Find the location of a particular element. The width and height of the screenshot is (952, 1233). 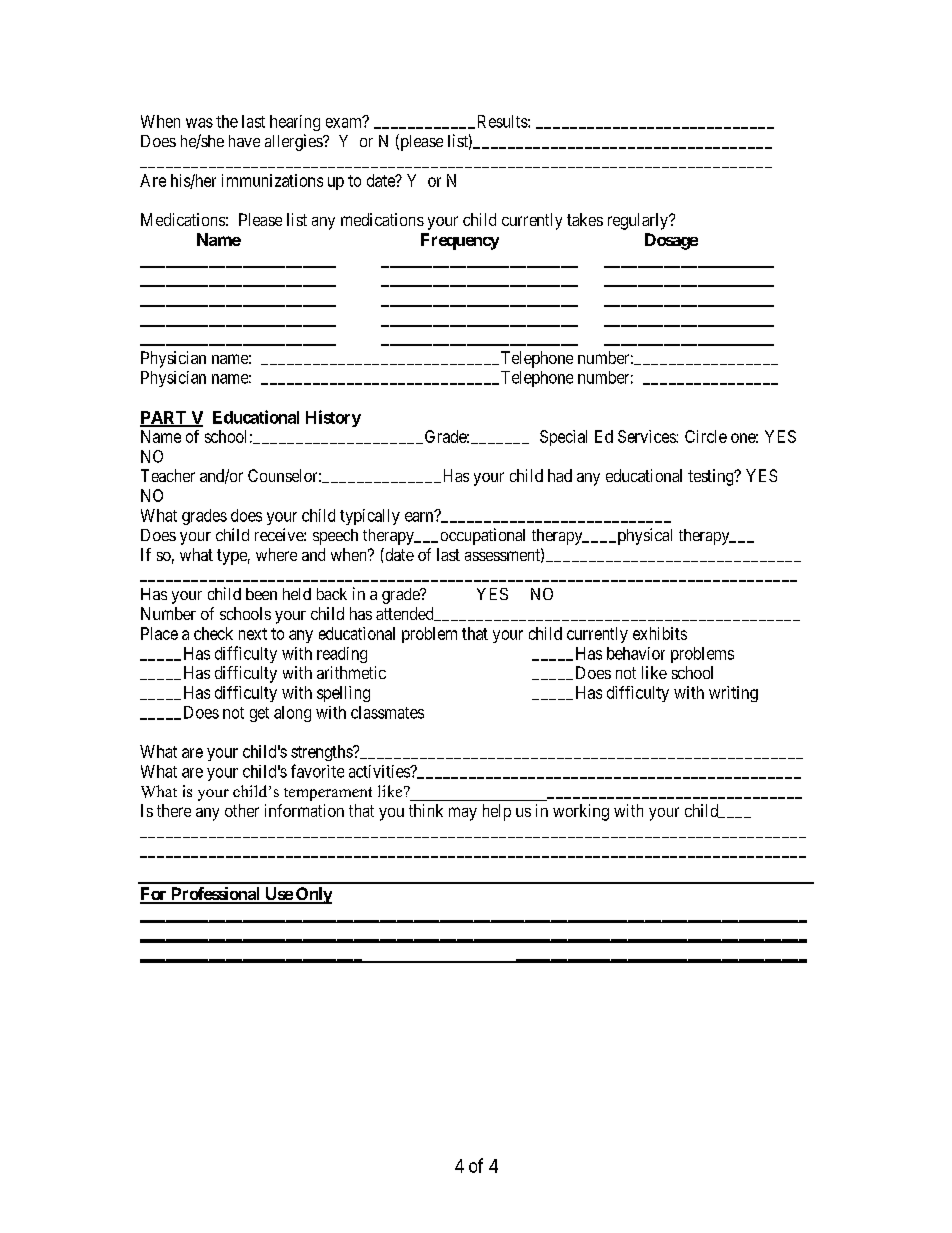

working is located at coordinates (581, 812).
